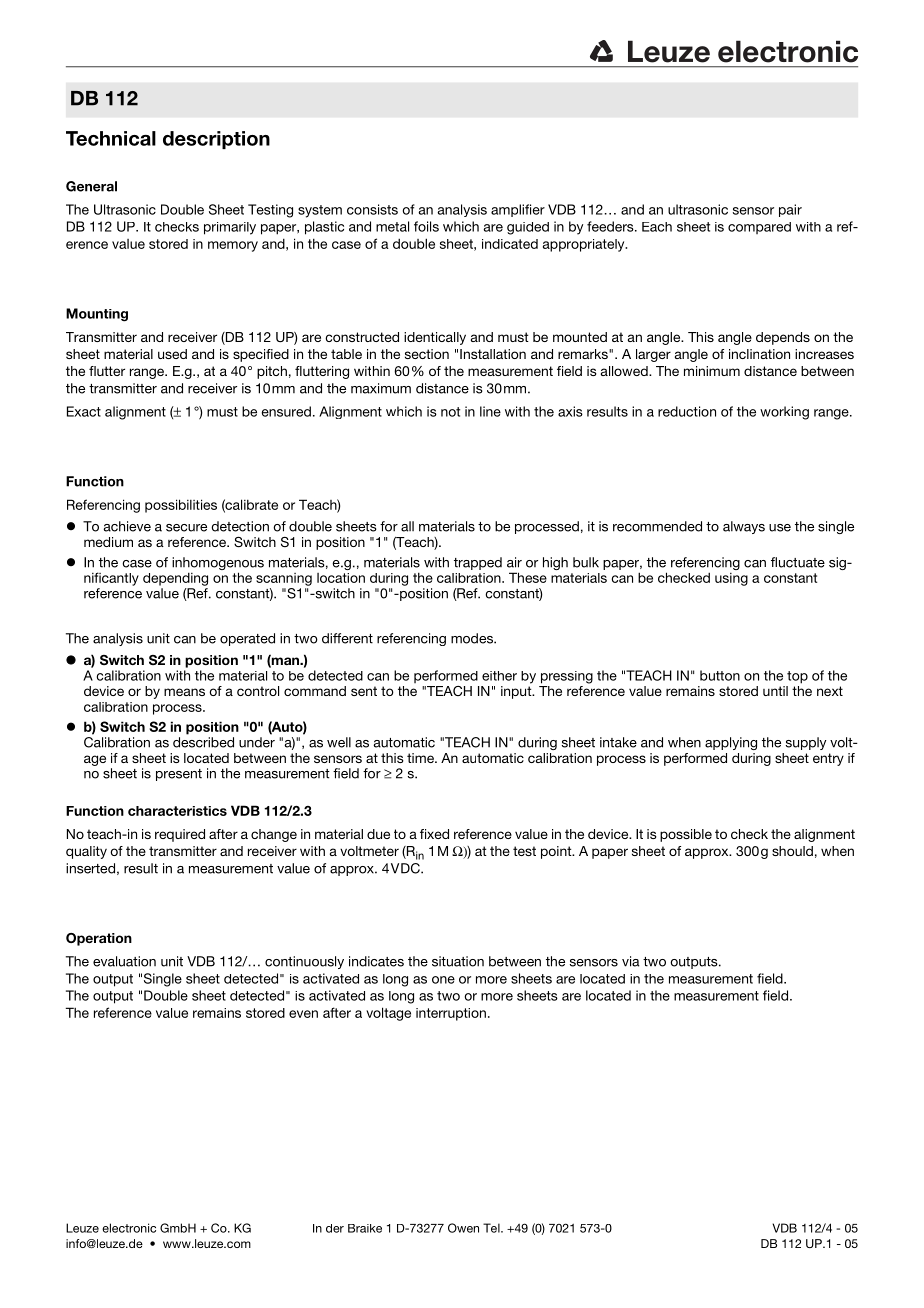 The height and width of the document is (1308, 924). I want to click on either, so click(499, 676).
